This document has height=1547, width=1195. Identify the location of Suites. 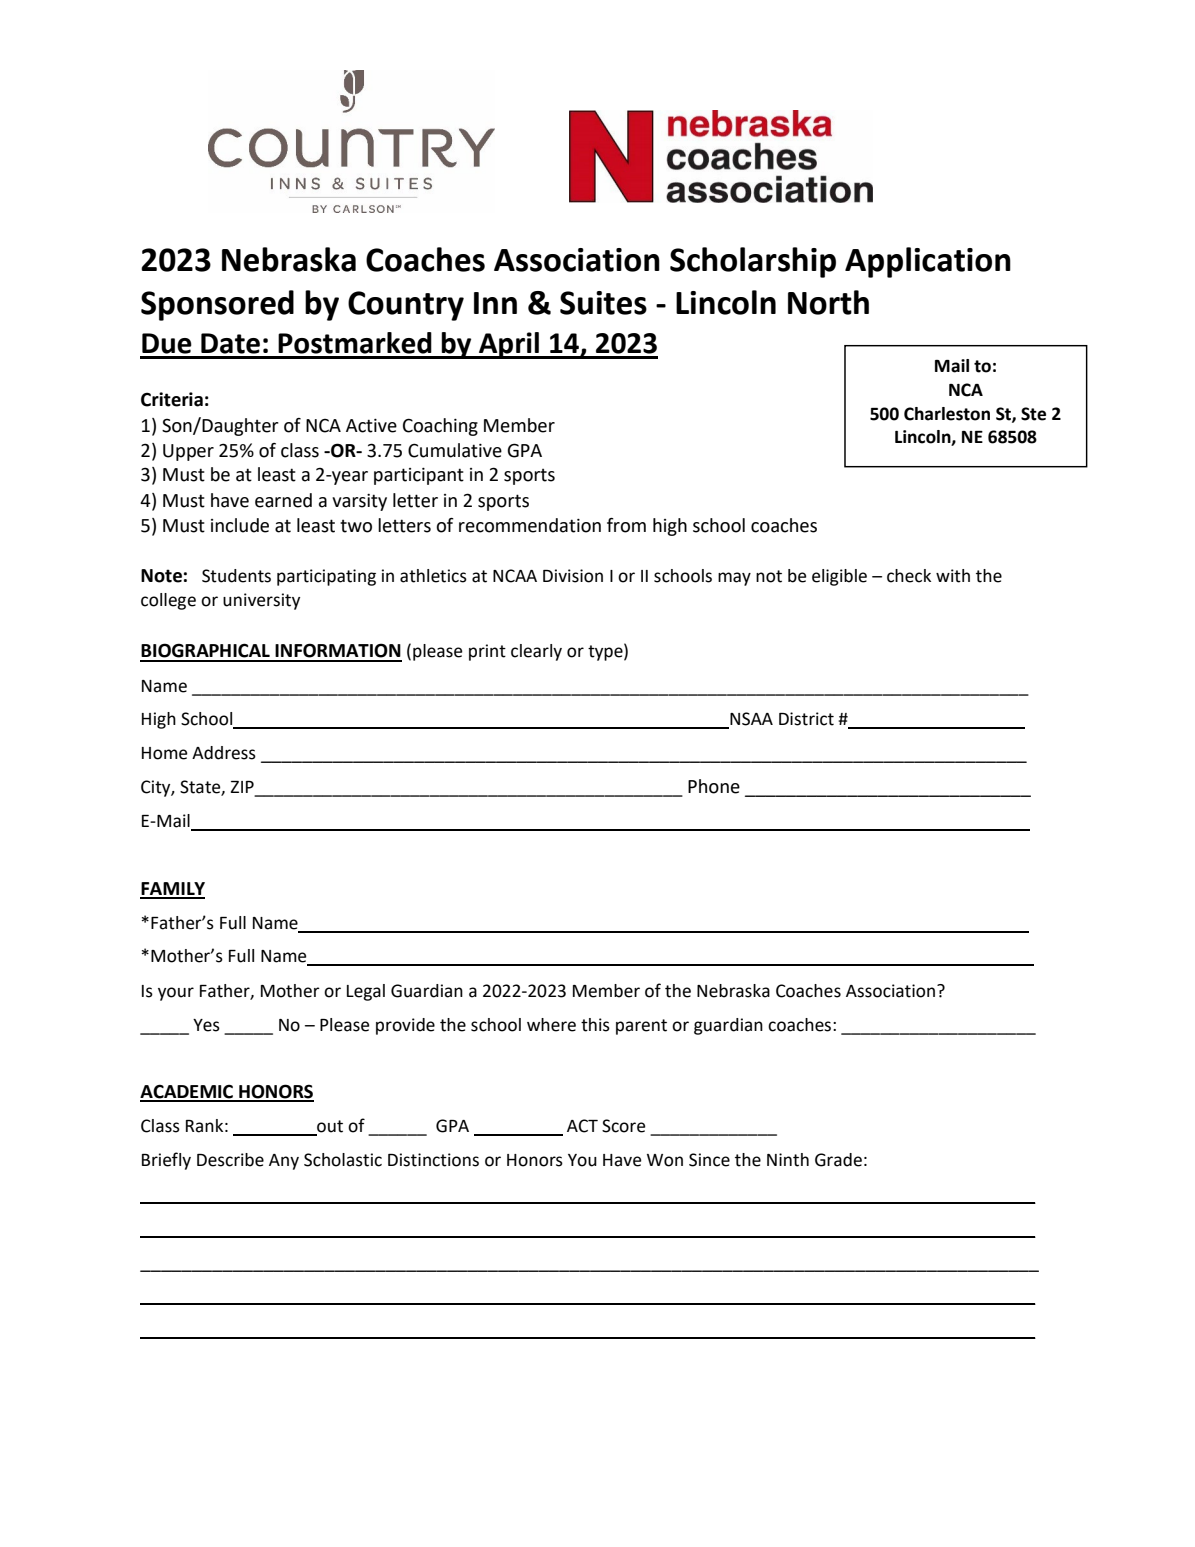
(603, 303).
